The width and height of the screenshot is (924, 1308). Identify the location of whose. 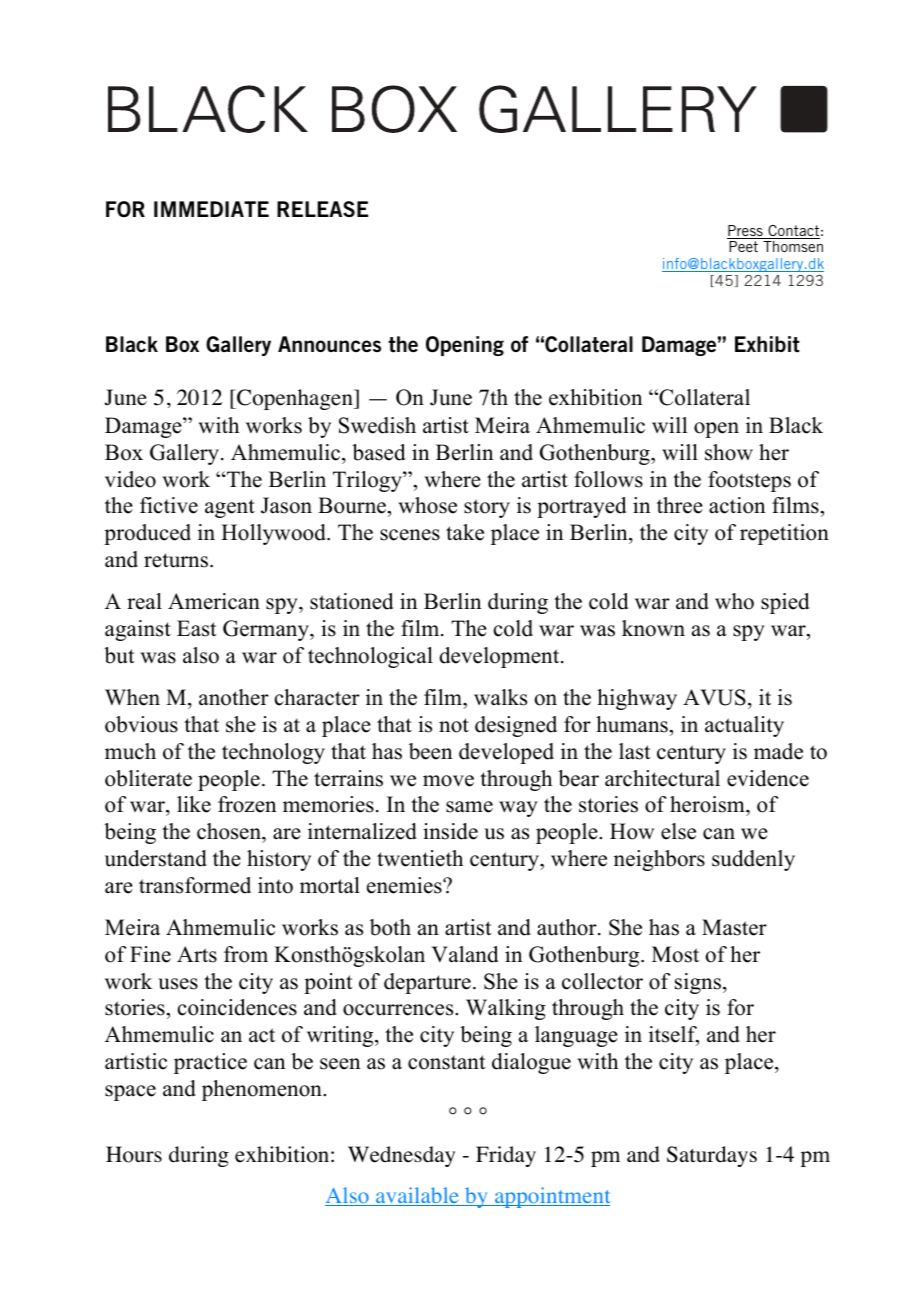
(427, 505).
